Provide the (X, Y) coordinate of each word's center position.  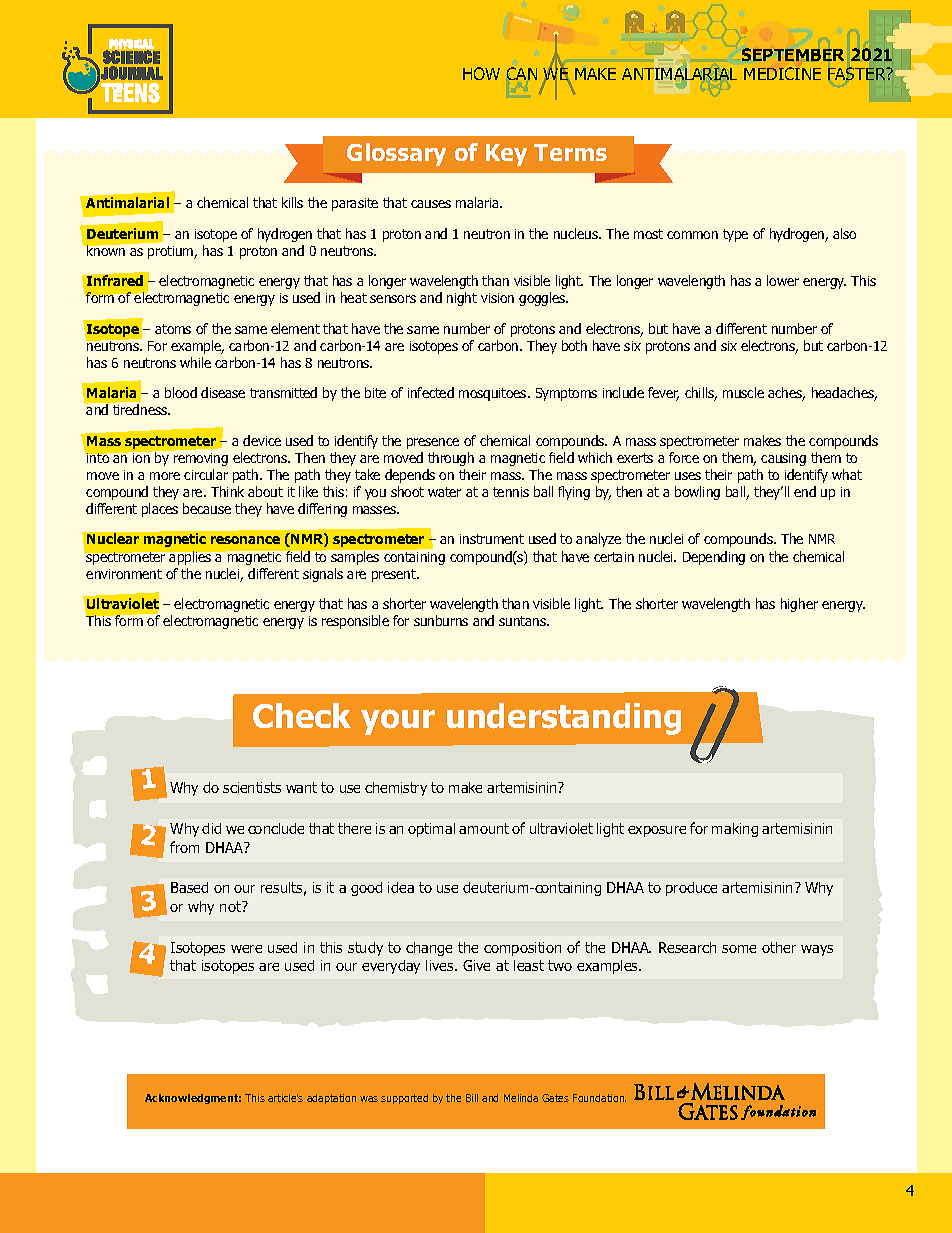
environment (124, 574)
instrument (492, 539)
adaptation (331, 1099)
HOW (481, 73)
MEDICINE (782, 73)
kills (292, 202)
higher (799, 605)
